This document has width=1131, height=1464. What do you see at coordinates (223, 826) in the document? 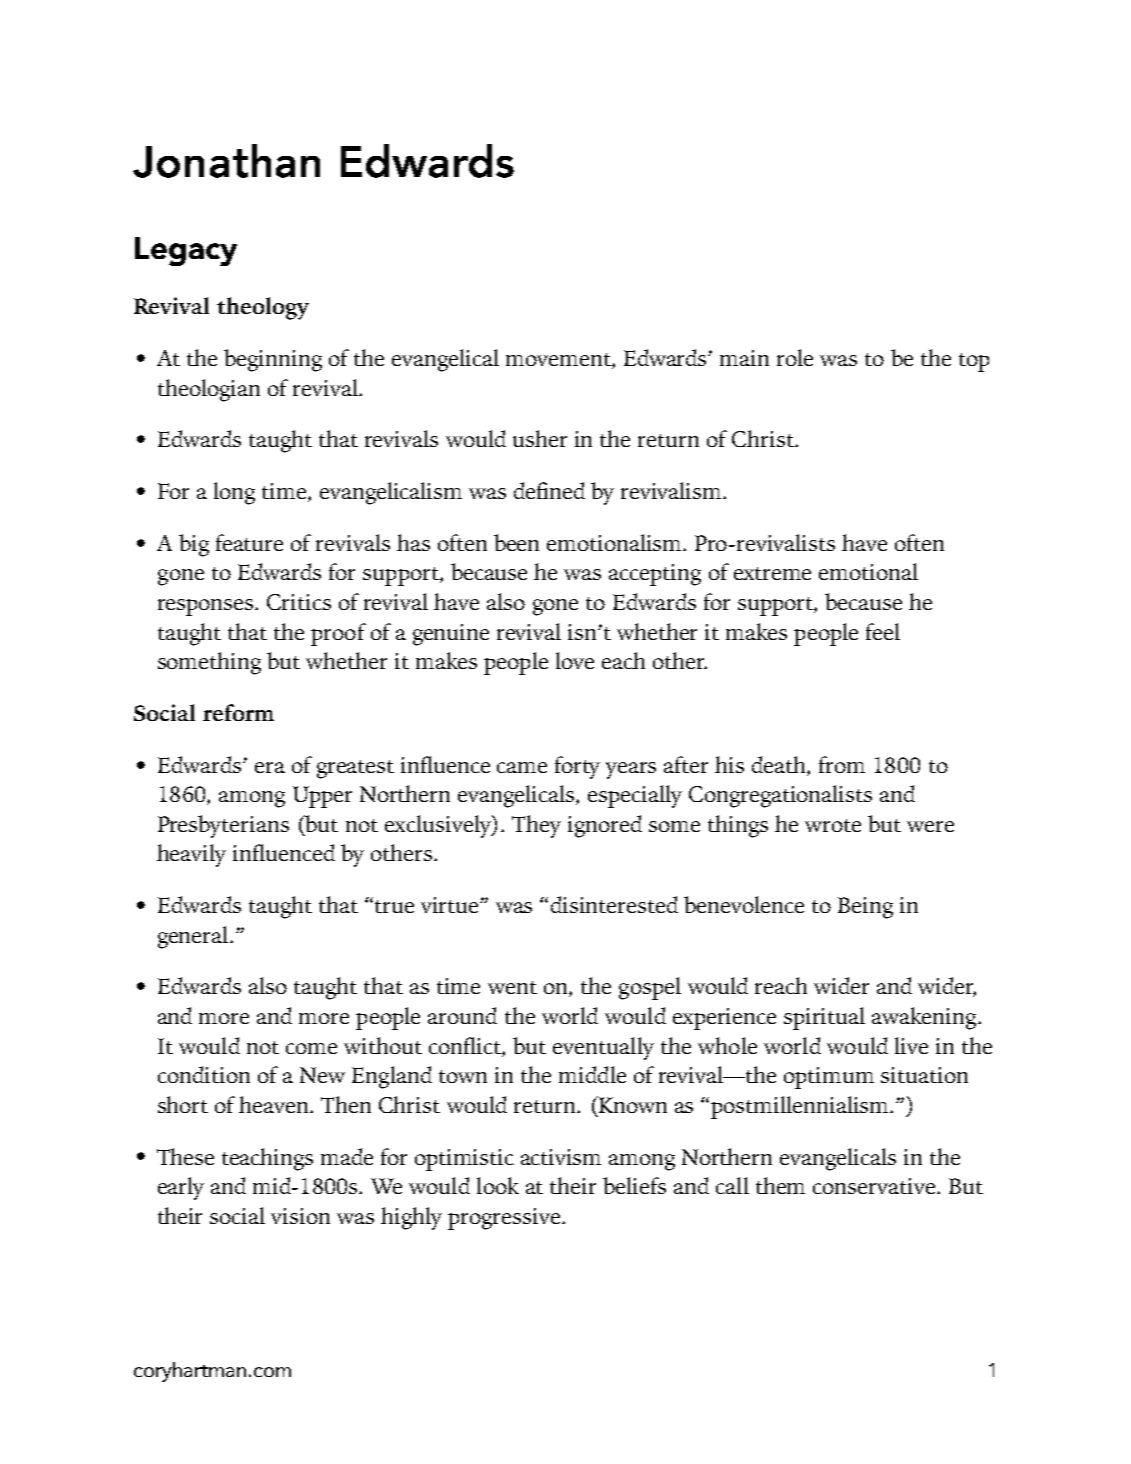
I see `Presbyterians` at bounding box center [223, 826].
